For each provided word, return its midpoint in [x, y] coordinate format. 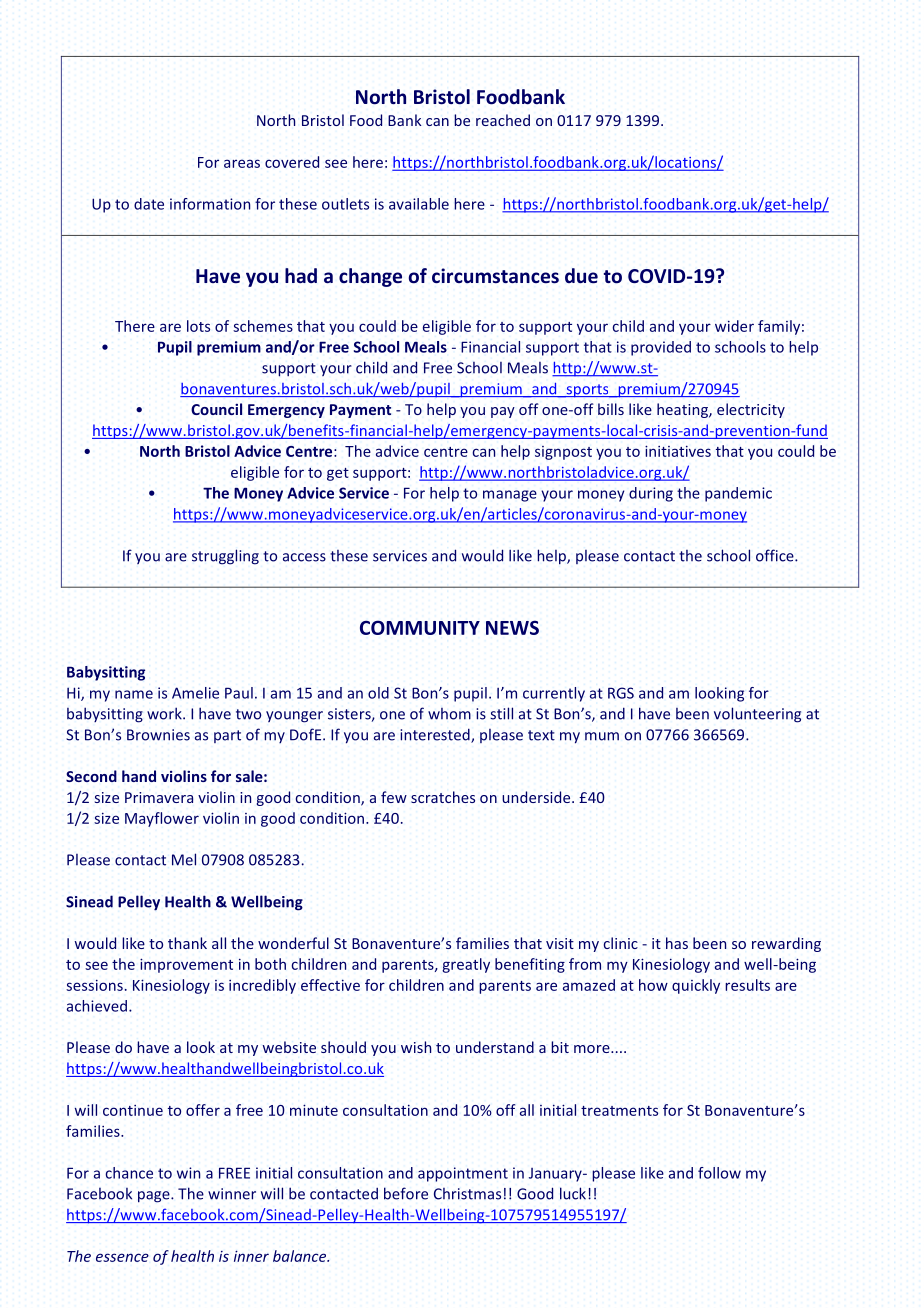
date [149, 204]
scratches [443, 797]
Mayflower [162, 819]
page [155, 1197]
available [419, 204]
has [677, 943]
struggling [225, 557]
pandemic [738, 494]
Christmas [467, 1194]
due [581, 276]
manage [510, 496]
